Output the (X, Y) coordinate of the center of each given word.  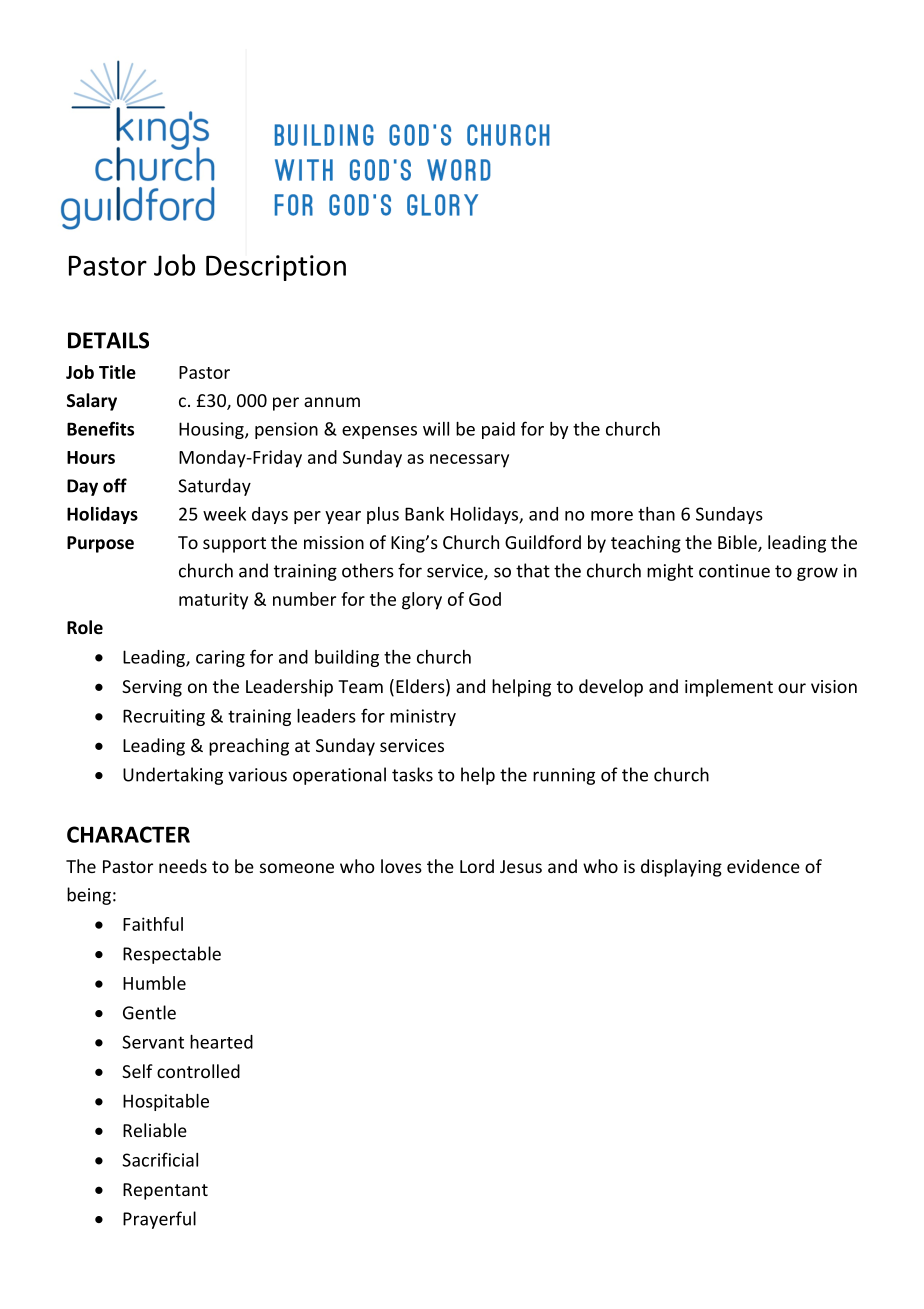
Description (276, 268)
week (224, 514)
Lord (477, 866)
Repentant (165, 1191)
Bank (424, 514)
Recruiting (164, 717)
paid (498, 430)
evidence (763, 866)
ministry (423, 717)
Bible (738, 543)
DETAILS (108, 340)
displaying (681, 868)
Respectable (172, 955)
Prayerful (159, 1220)
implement (729, 688)
